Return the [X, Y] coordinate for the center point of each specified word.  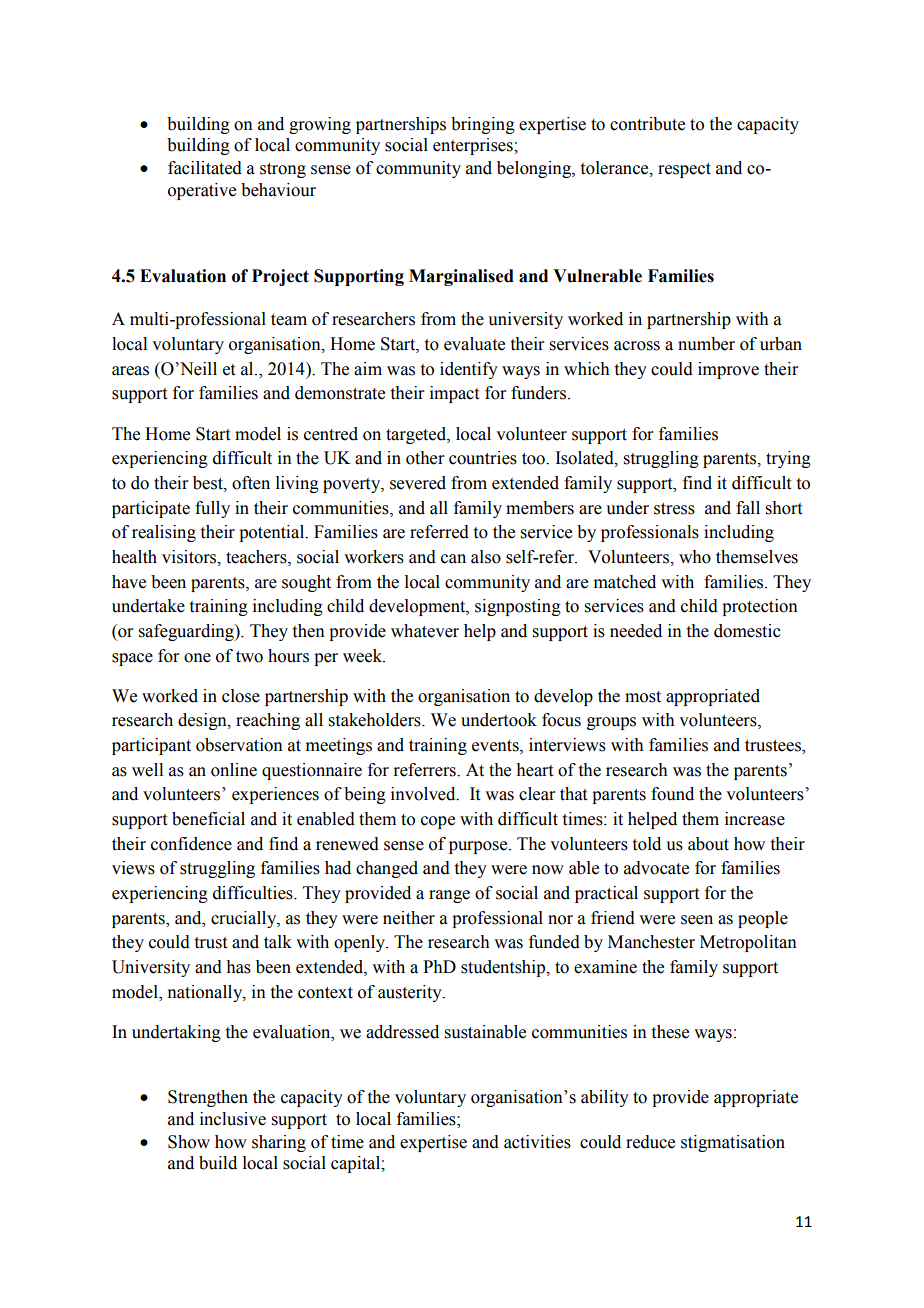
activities [537, 1142]
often [251, 483]
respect [684, 170]
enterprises [474, 146]
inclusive [233, 1119]
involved [424, 794]
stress [674, 509]
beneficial [208, 819]
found [672, 794]
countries [483, 458]
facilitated [205, 168]
